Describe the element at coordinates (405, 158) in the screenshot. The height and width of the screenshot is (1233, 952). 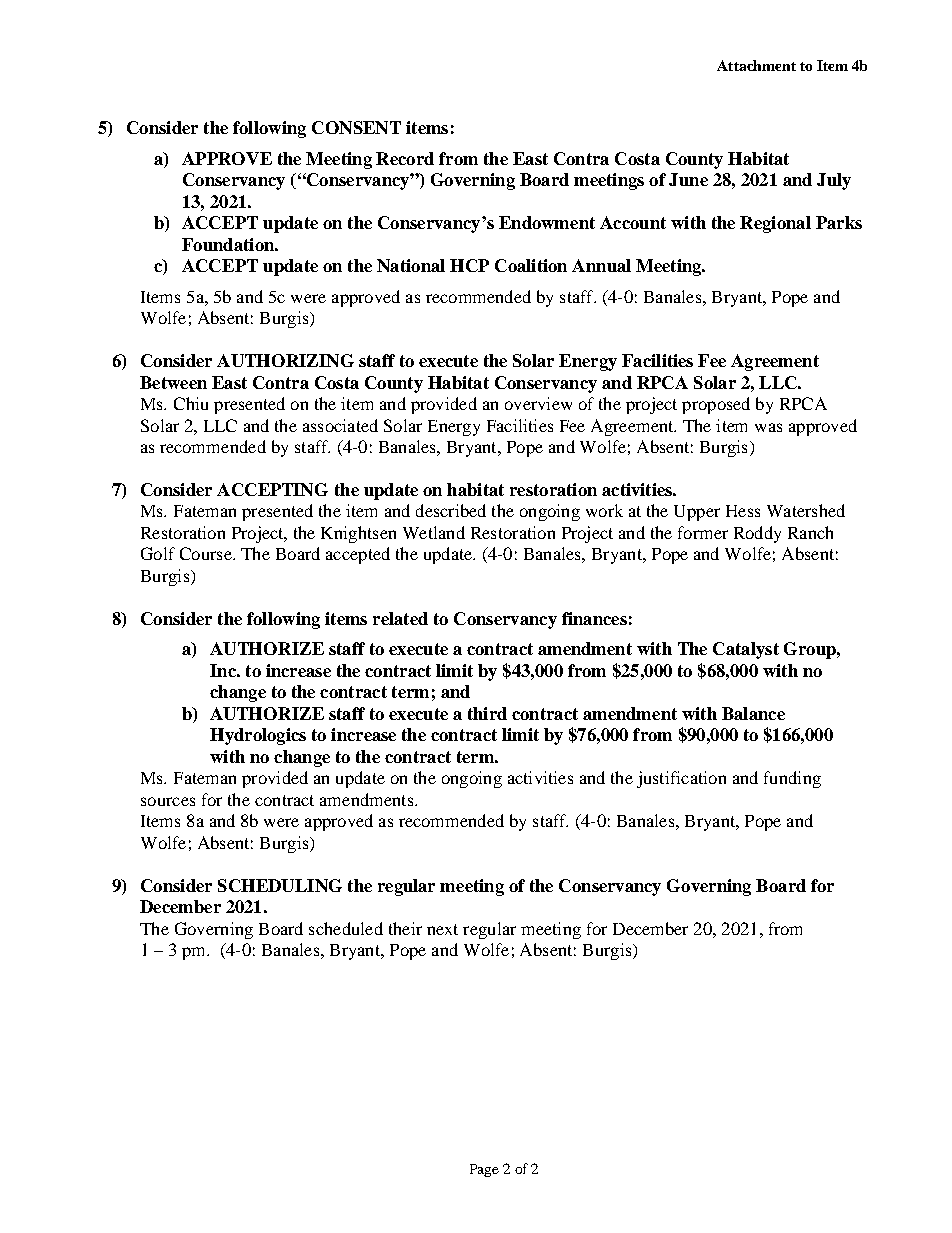
I see `Record` at that location.
